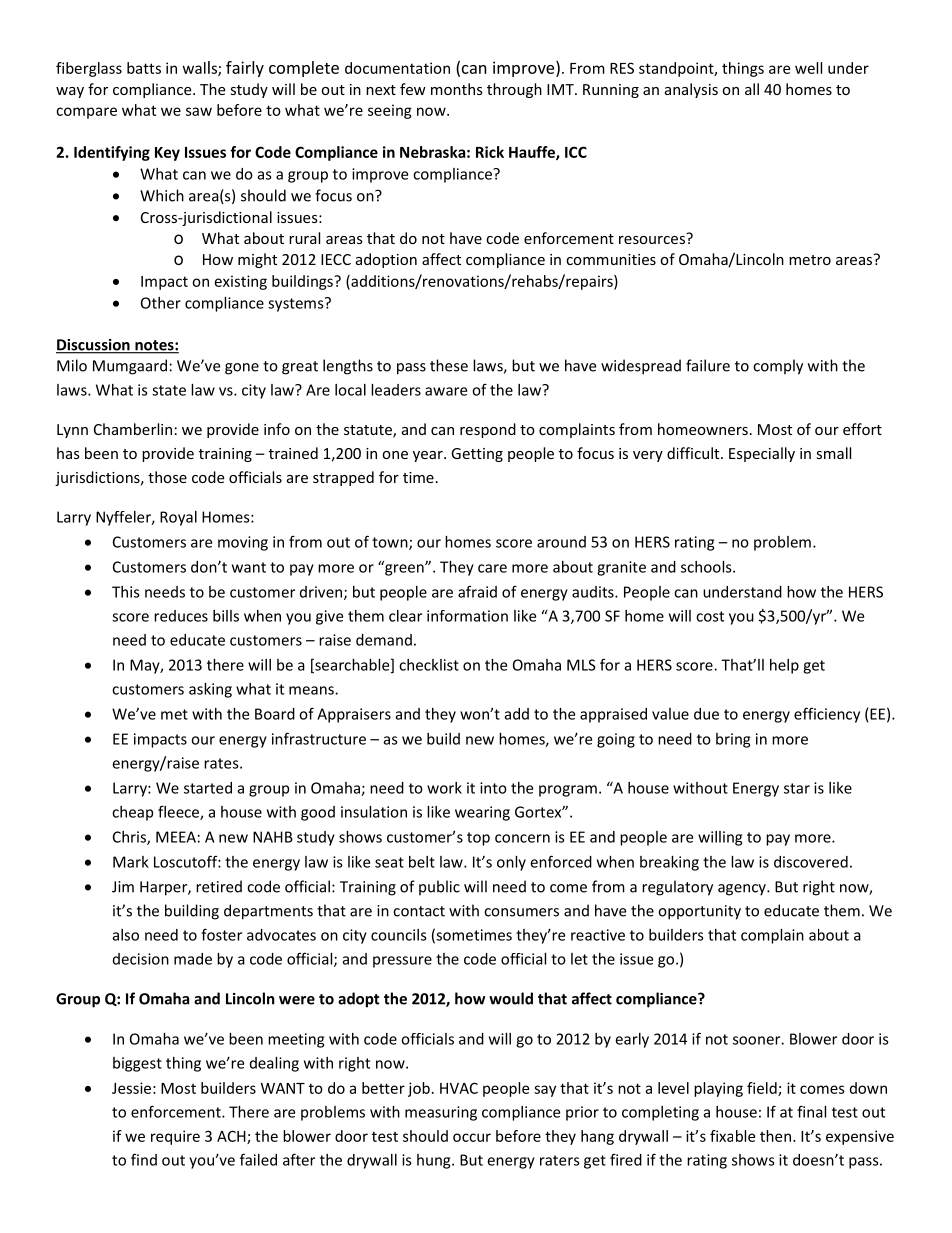 The width and height of the document is (952, 1233). Describe the element at coordinates (169, 390) in the document. I see `state` at that location.
